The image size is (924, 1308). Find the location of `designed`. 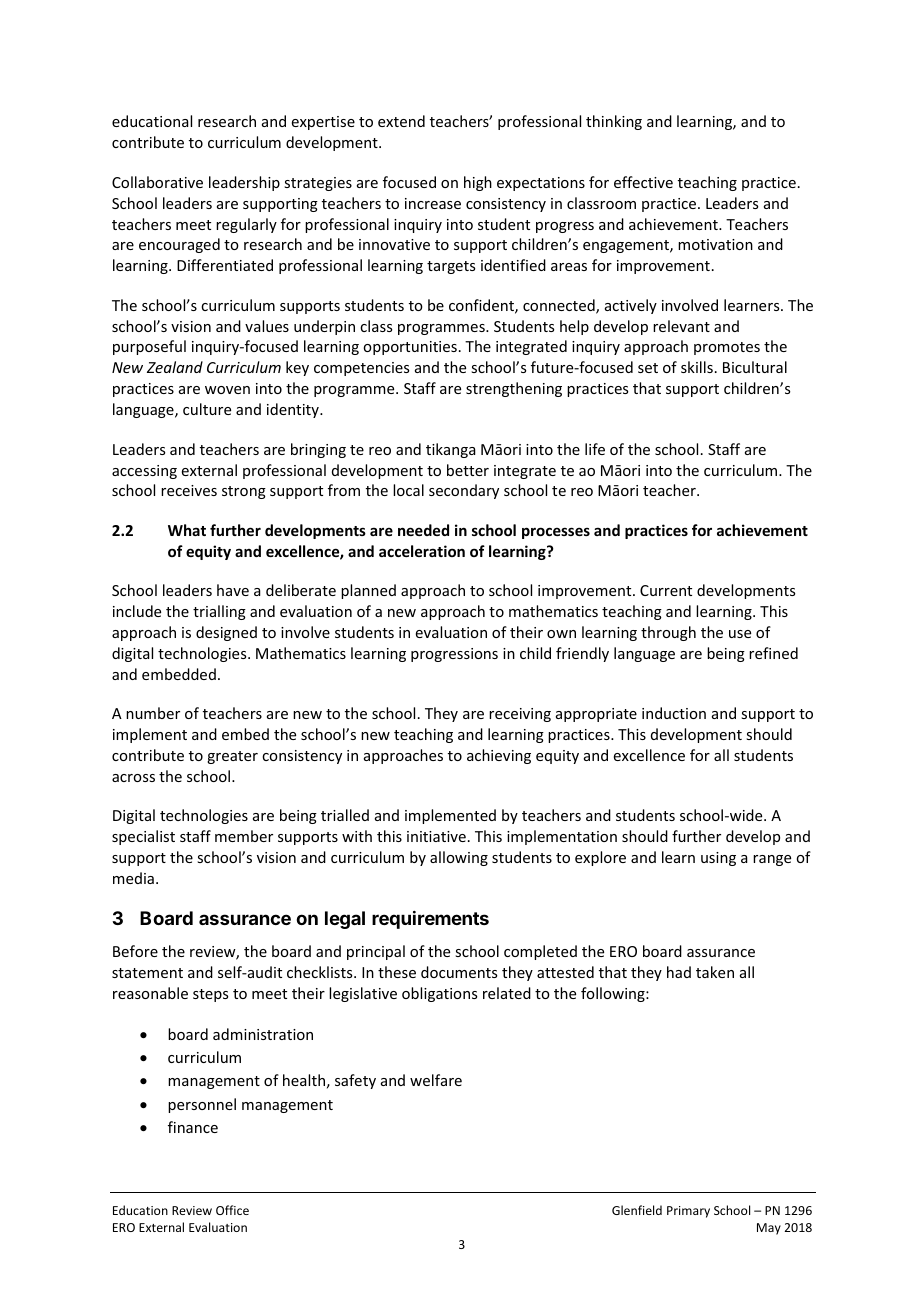

designed is located at coordinates (226, 633).
